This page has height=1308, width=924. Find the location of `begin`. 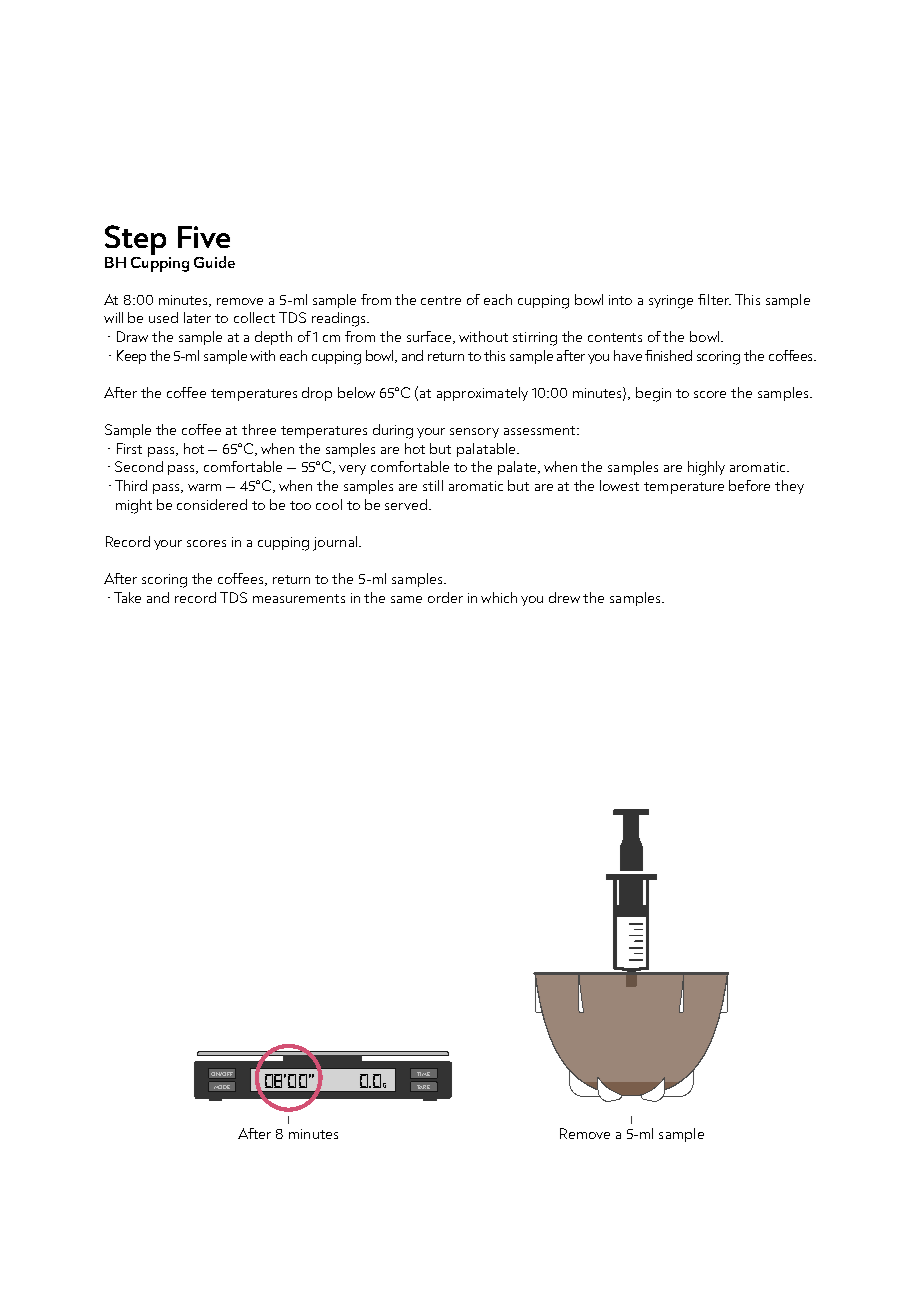

begin is located at coordinates (653, 394).
